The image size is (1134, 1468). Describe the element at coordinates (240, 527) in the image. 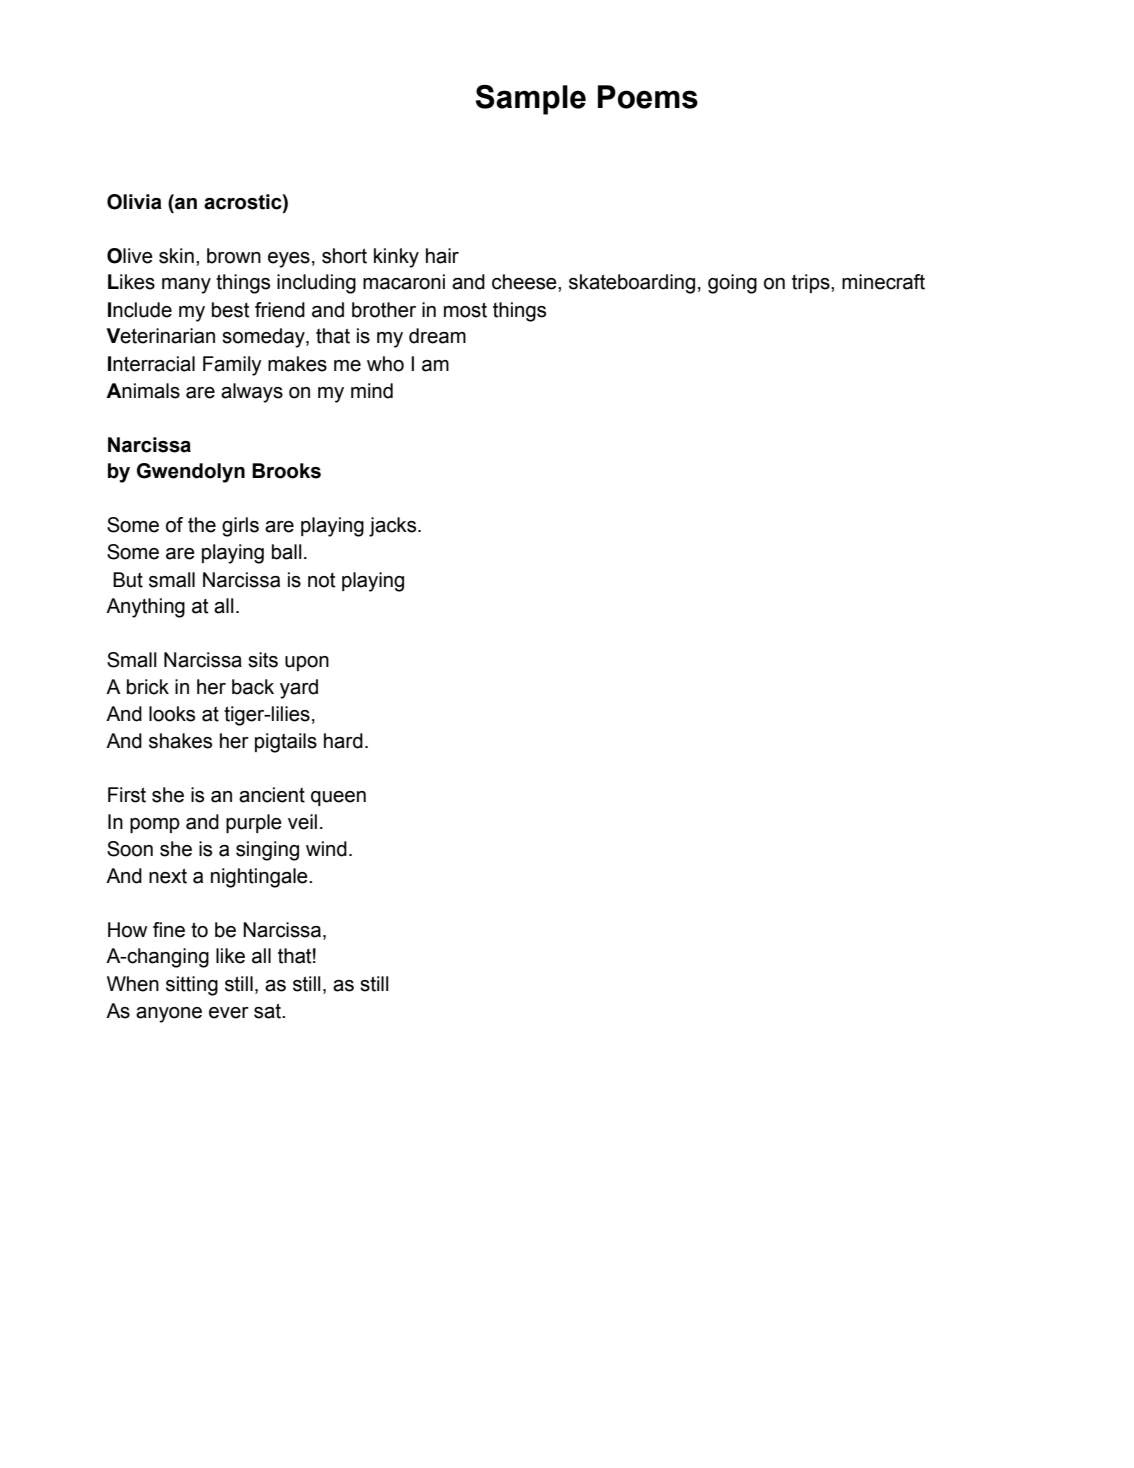

I see `girls` at that location.
